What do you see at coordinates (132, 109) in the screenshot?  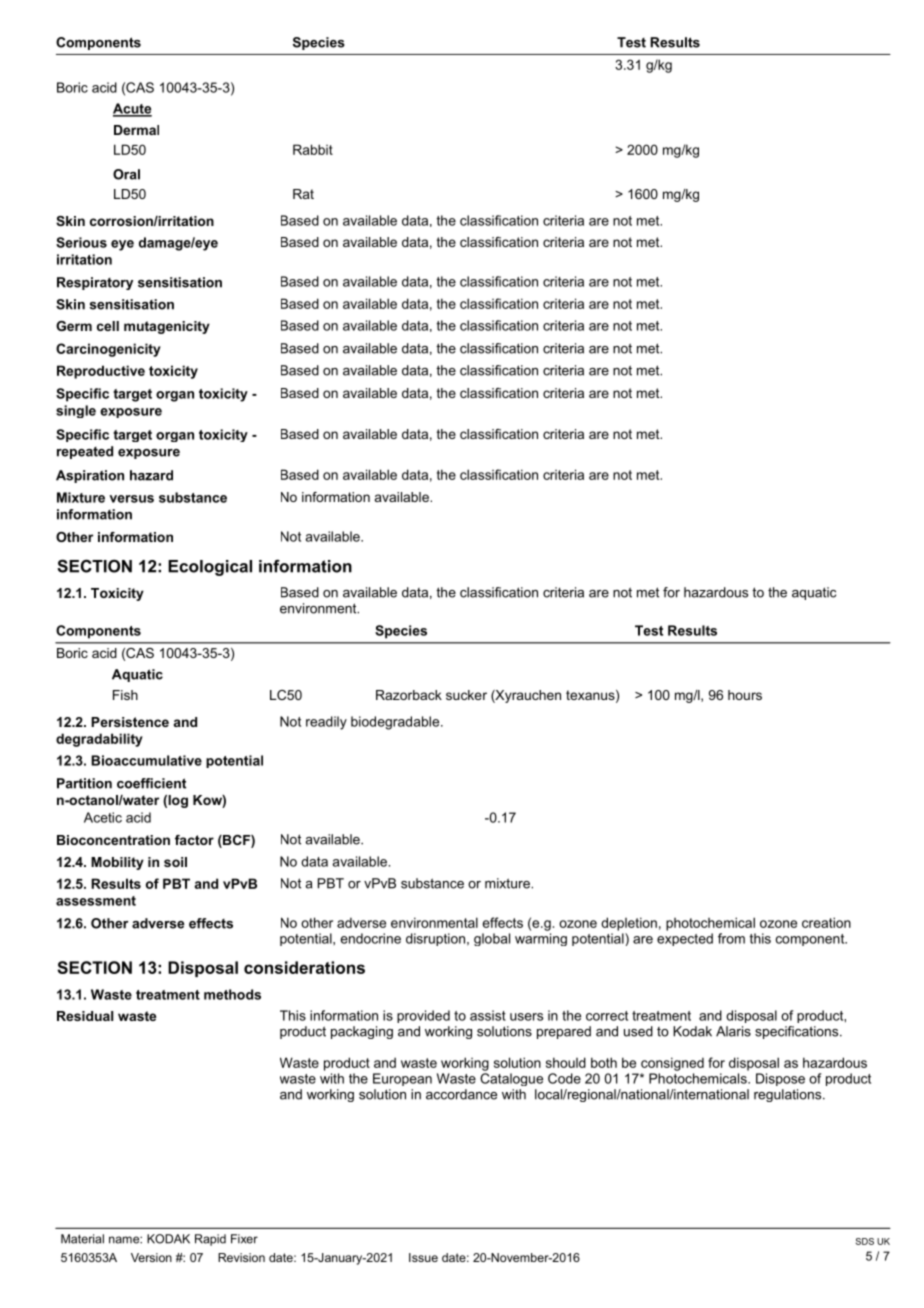 I see `Acute` at bounding box center [132, 109].
